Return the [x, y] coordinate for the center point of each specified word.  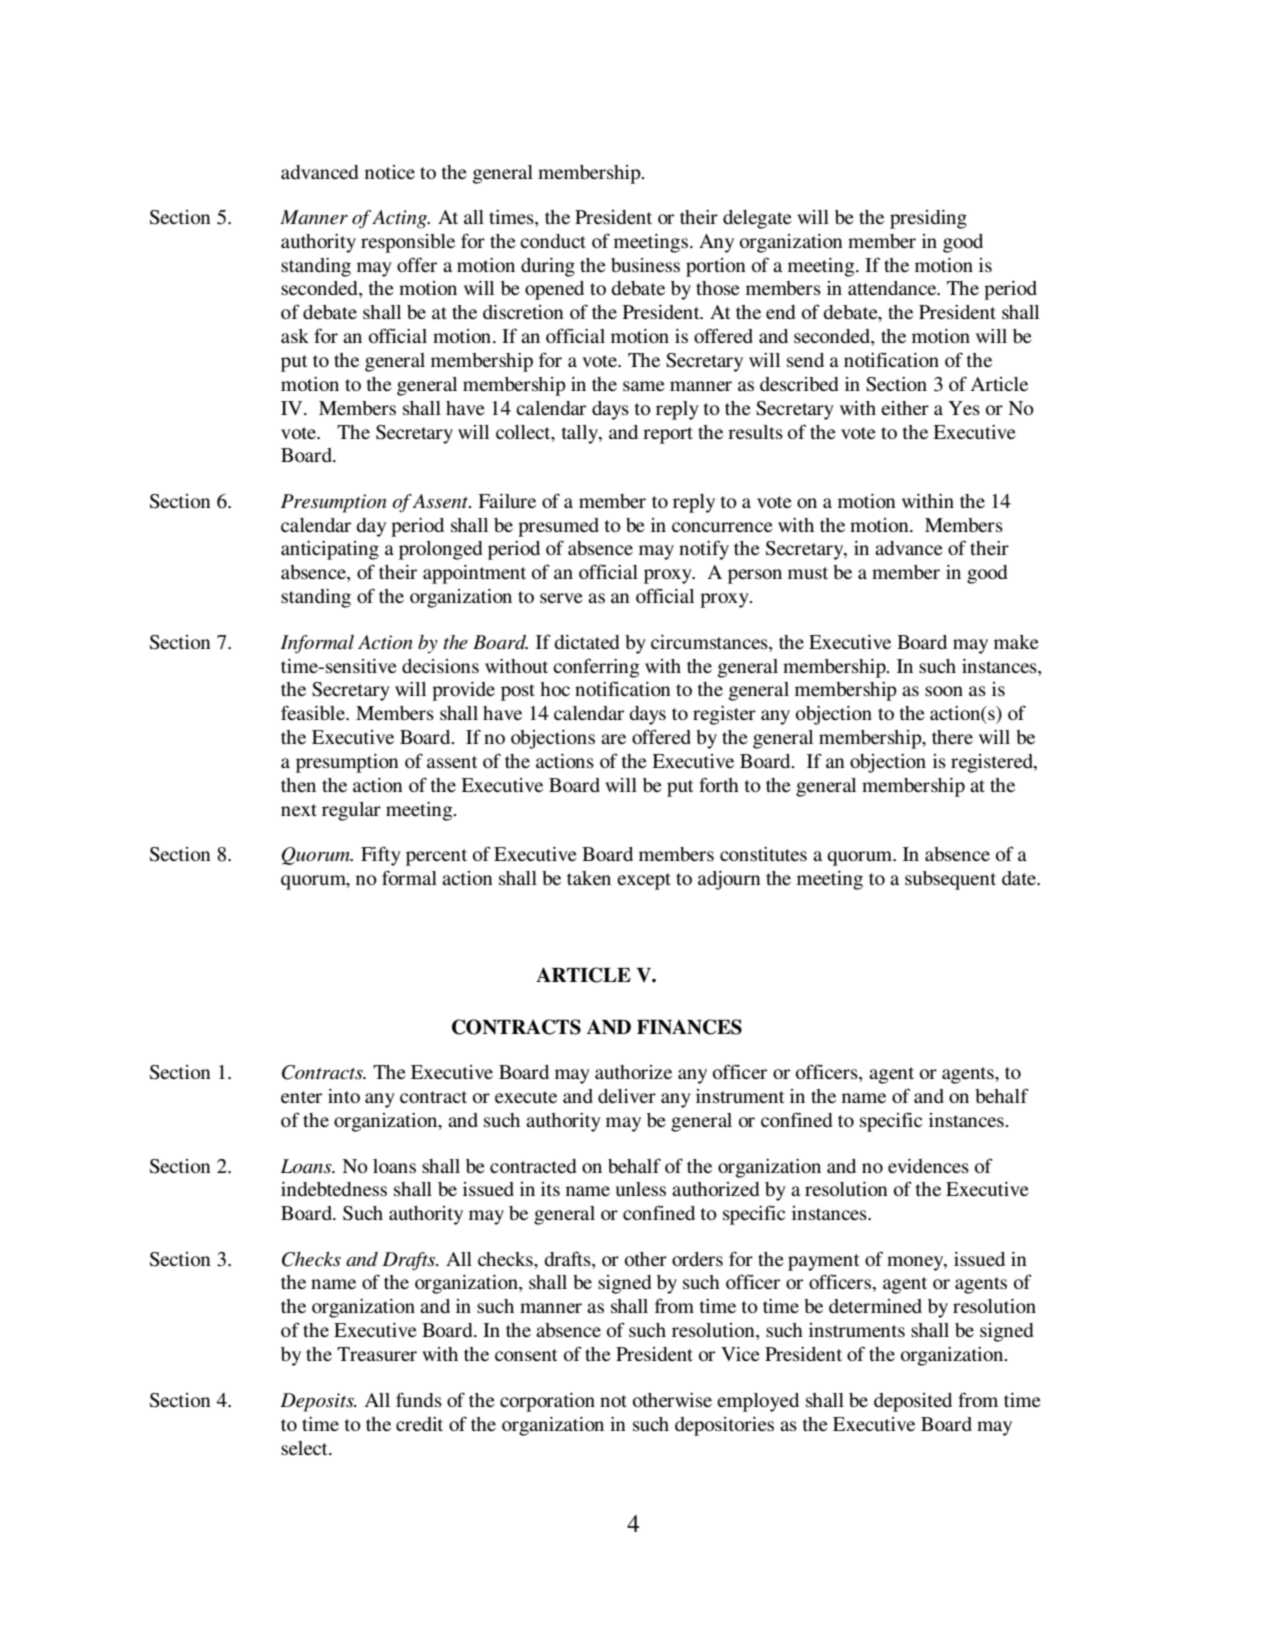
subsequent [950, 880]
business [645, 265]
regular [351, 811]
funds [419, 1399]
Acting [401, 219]
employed [758, 1402]
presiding [928, 219]
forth [719, 784]
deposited [913, 1402]
